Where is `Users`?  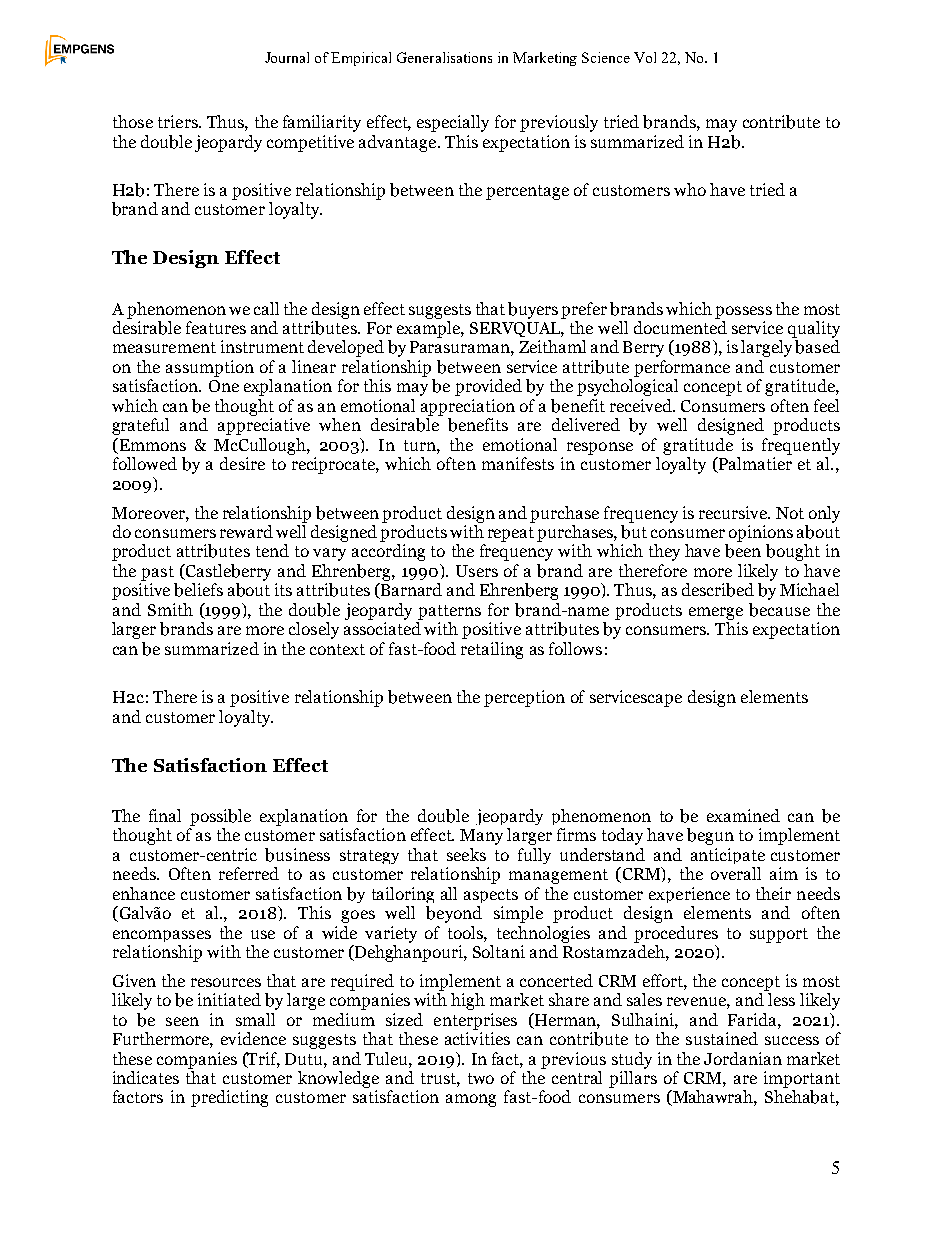
Users is located at coordinates (477, 571).
